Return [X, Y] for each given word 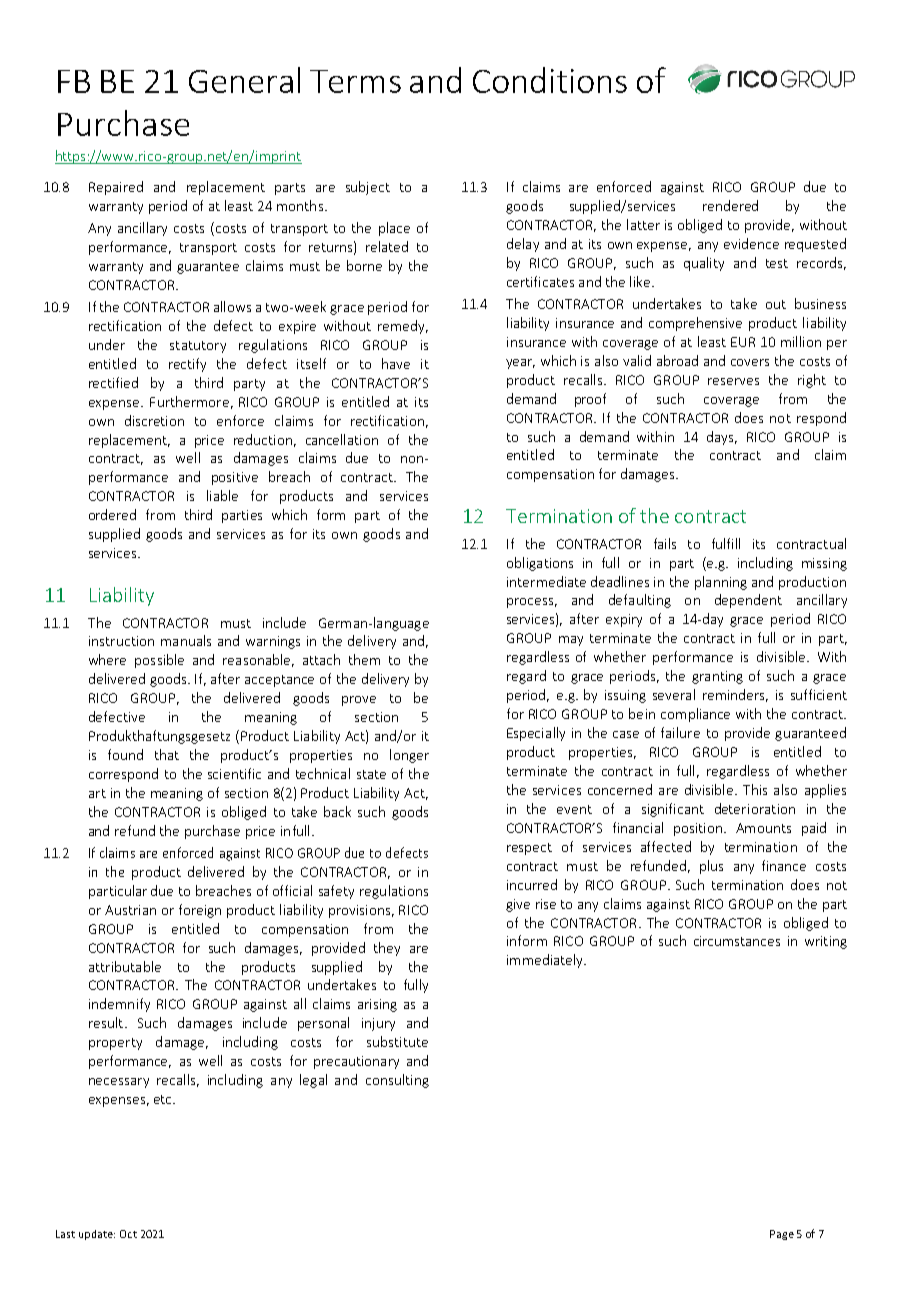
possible [159, 661]
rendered [730, 205]
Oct [128, 1234]
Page [782, 1235]
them [364, 659]
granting [717, 677]
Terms [355, 81]
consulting [397, 1081]
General [244, 80]
